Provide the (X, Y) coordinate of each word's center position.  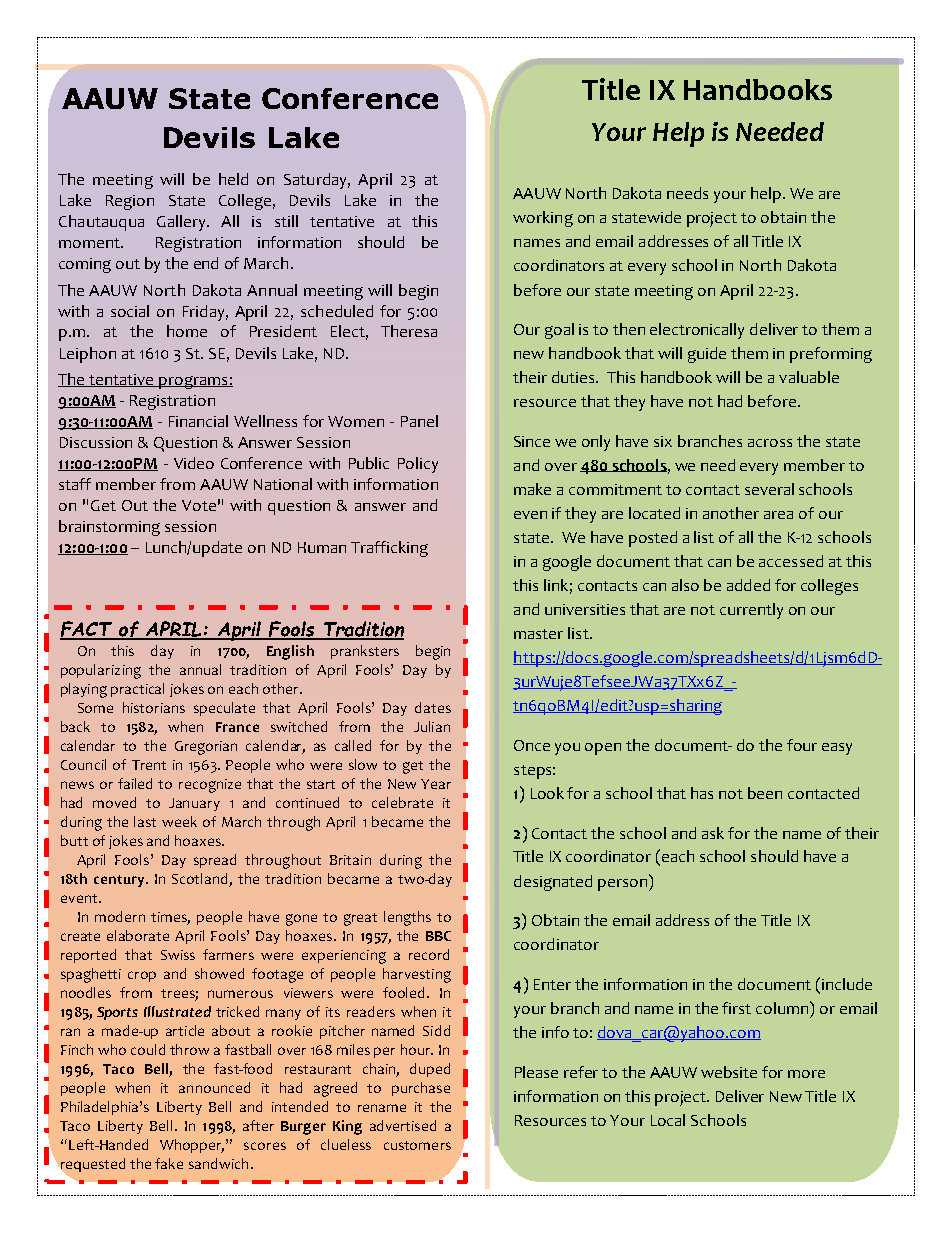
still (286, 221)
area (778, 515)
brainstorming (109, 528)
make (532, 489)
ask (713, 833)
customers (417, 1145)
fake (169, 1163)
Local (668, 1120)
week (179, 821)
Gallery (182, 223)
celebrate (402, 802)
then (629, 329)
